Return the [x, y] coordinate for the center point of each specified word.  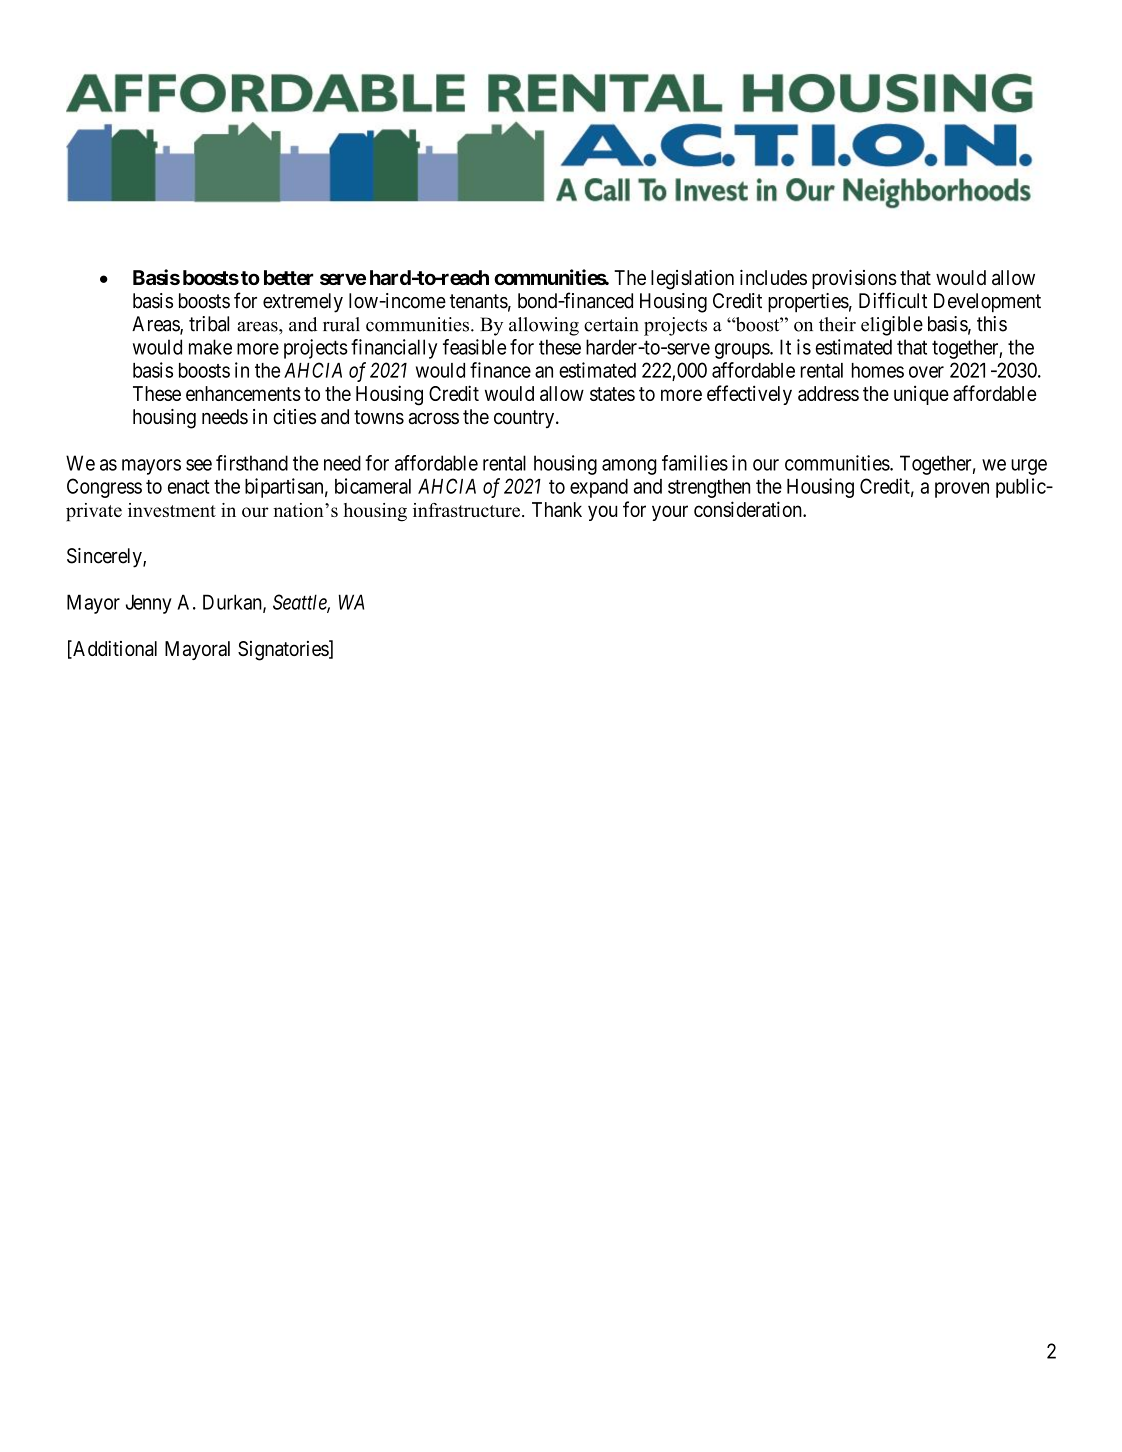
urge [1029, 467]
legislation [692, 280]
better [288, 277]
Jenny [149, 604]
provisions [854, 279]
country [525, 419]
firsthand [252, 463]
